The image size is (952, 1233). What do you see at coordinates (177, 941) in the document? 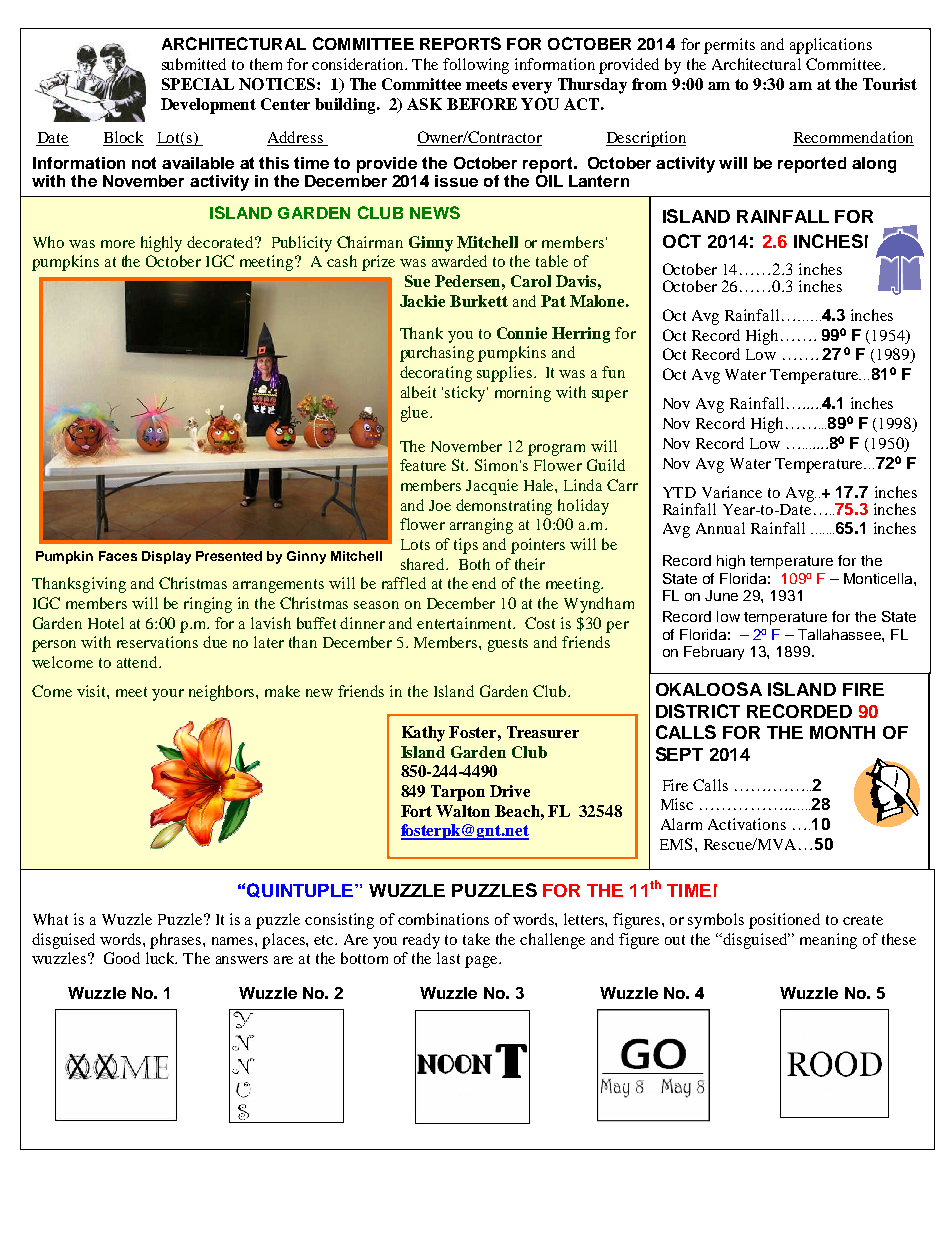
I see `phrases` at bounding box center [177, 941].
